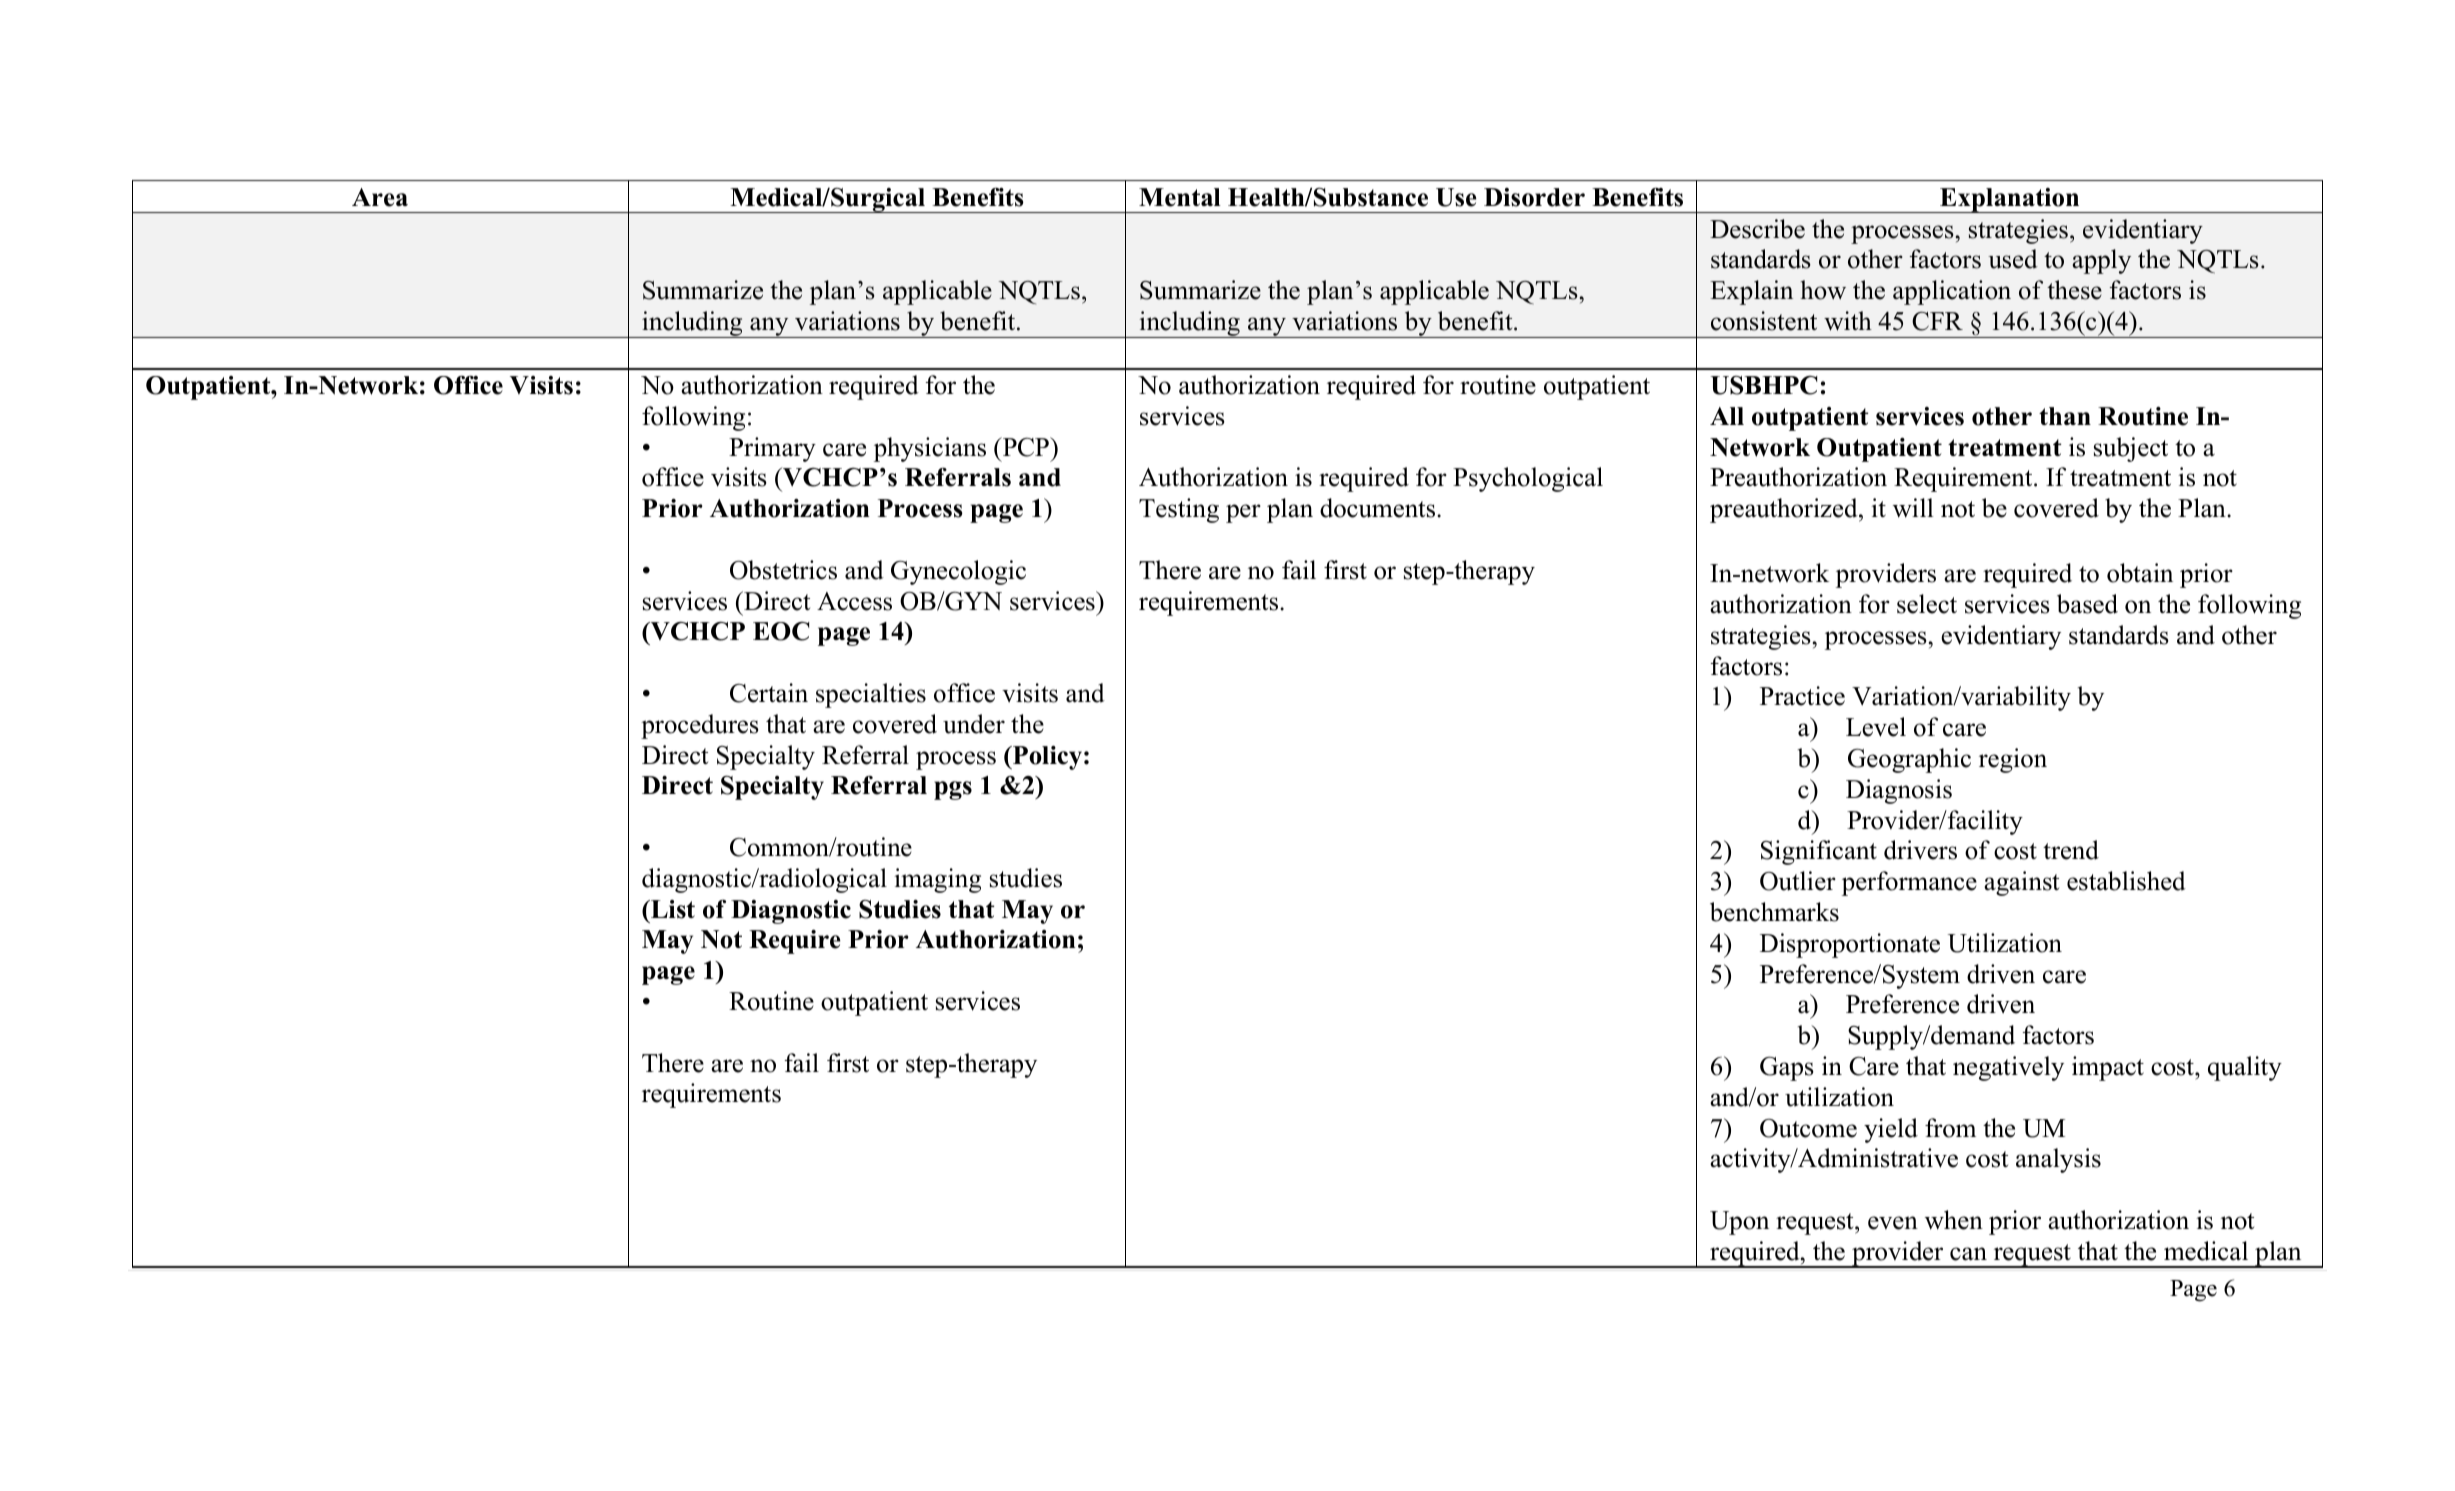 The height and width of the screenshot is (1491, 2455). Describe the element at coordinates (1876, 727) in the screenshot. I see `Level` at that location.
